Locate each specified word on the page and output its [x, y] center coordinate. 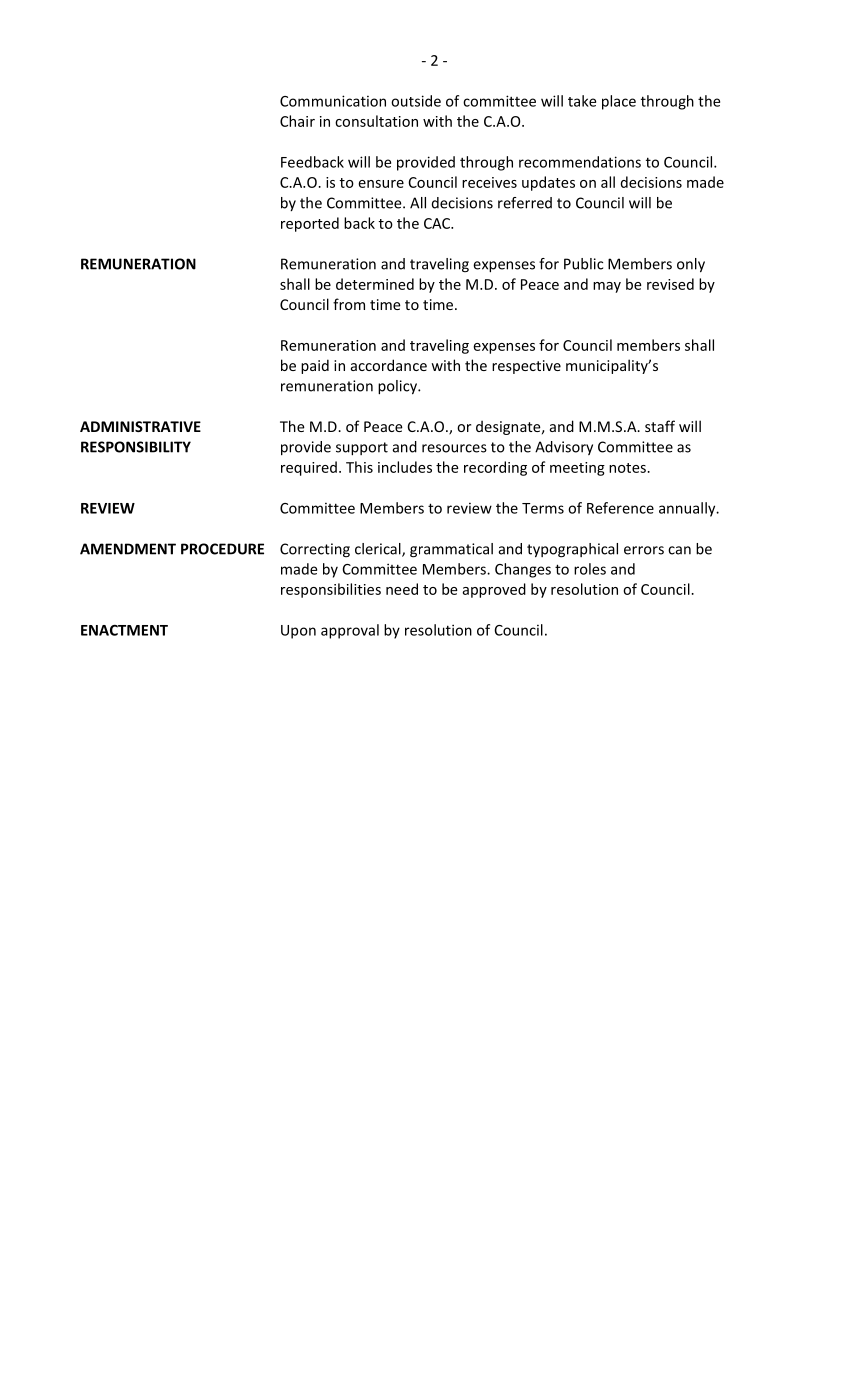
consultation [376, 121]
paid [315, 366]
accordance [389, 365]
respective [526, 367]
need [402, 589]
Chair [297, 121]
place [619, 102]
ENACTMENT [124, 630]
